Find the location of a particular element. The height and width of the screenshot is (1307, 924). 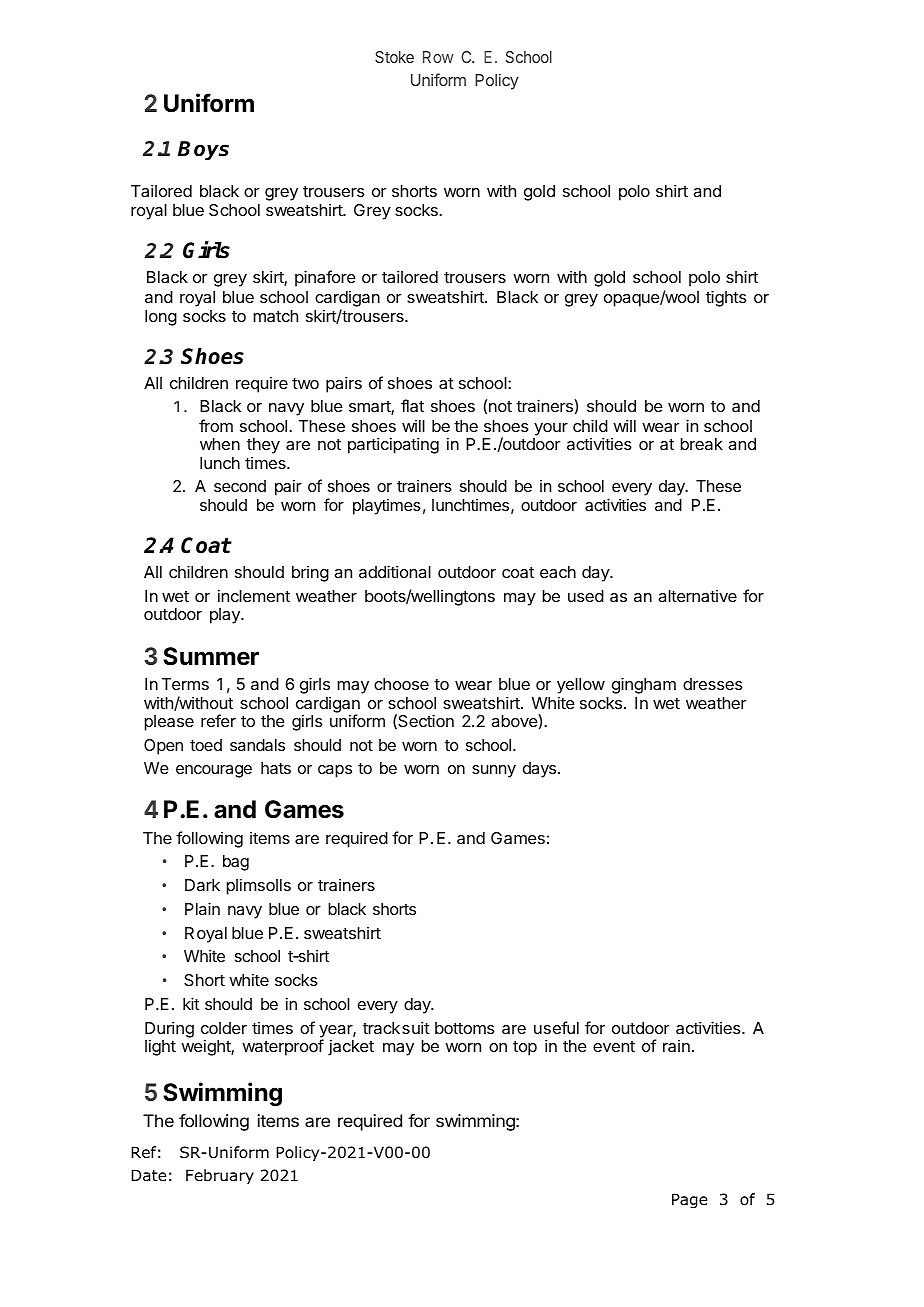

days is located at coordinates (539, 770).
